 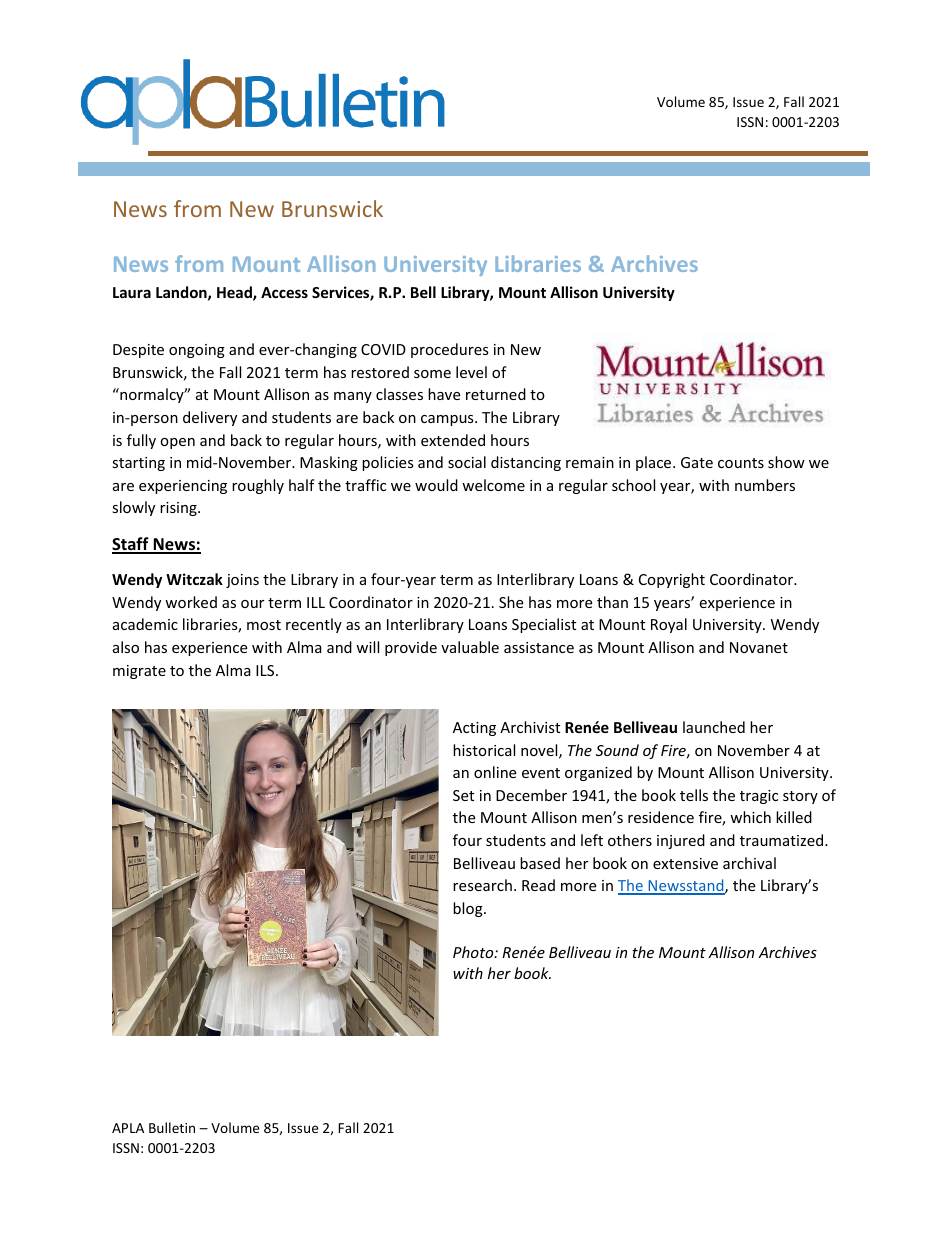 I want to click on Photo, so click(x=474, y=952).
